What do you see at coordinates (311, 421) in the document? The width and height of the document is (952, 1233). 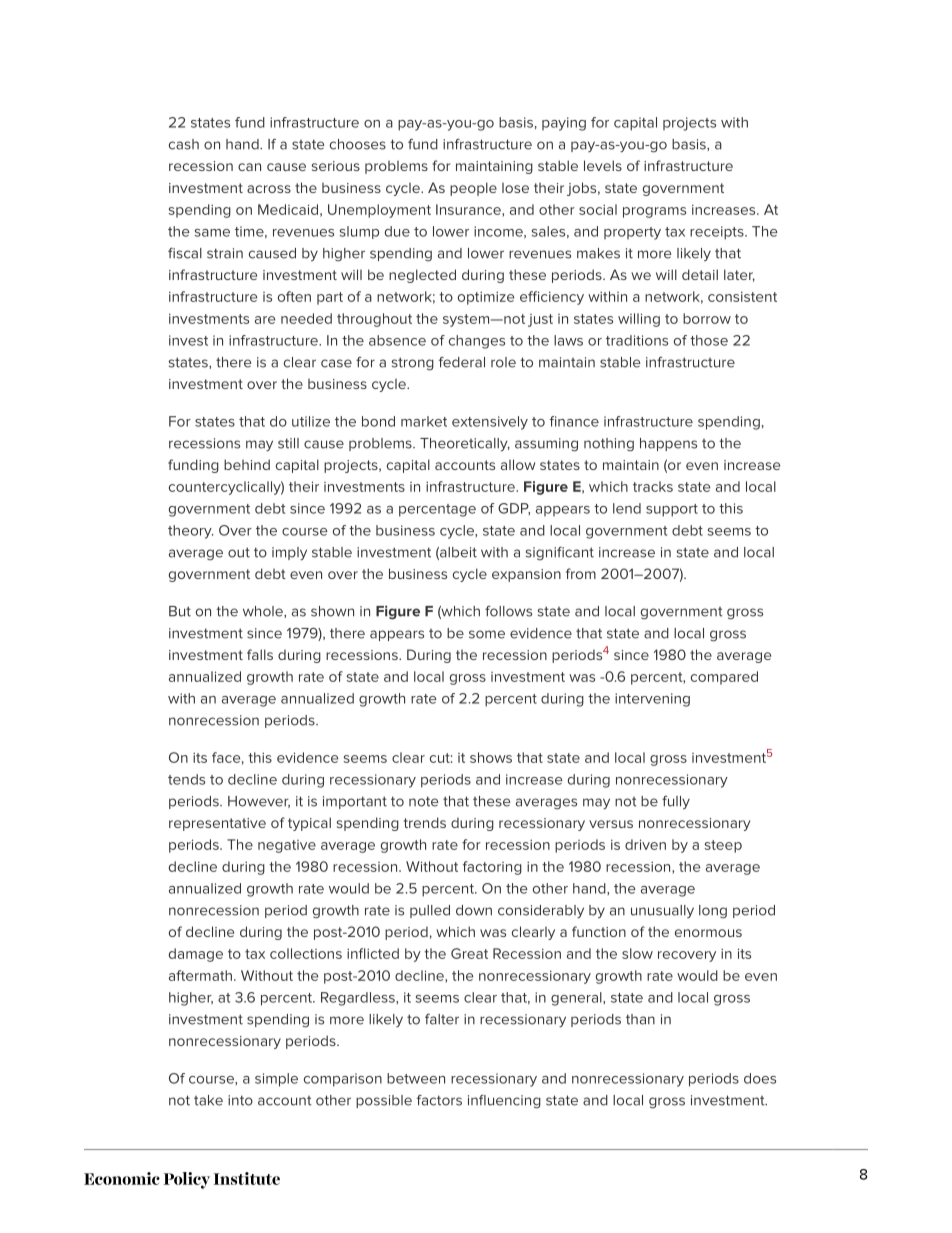 I see `utilize` at bounding box center [311, 421].
